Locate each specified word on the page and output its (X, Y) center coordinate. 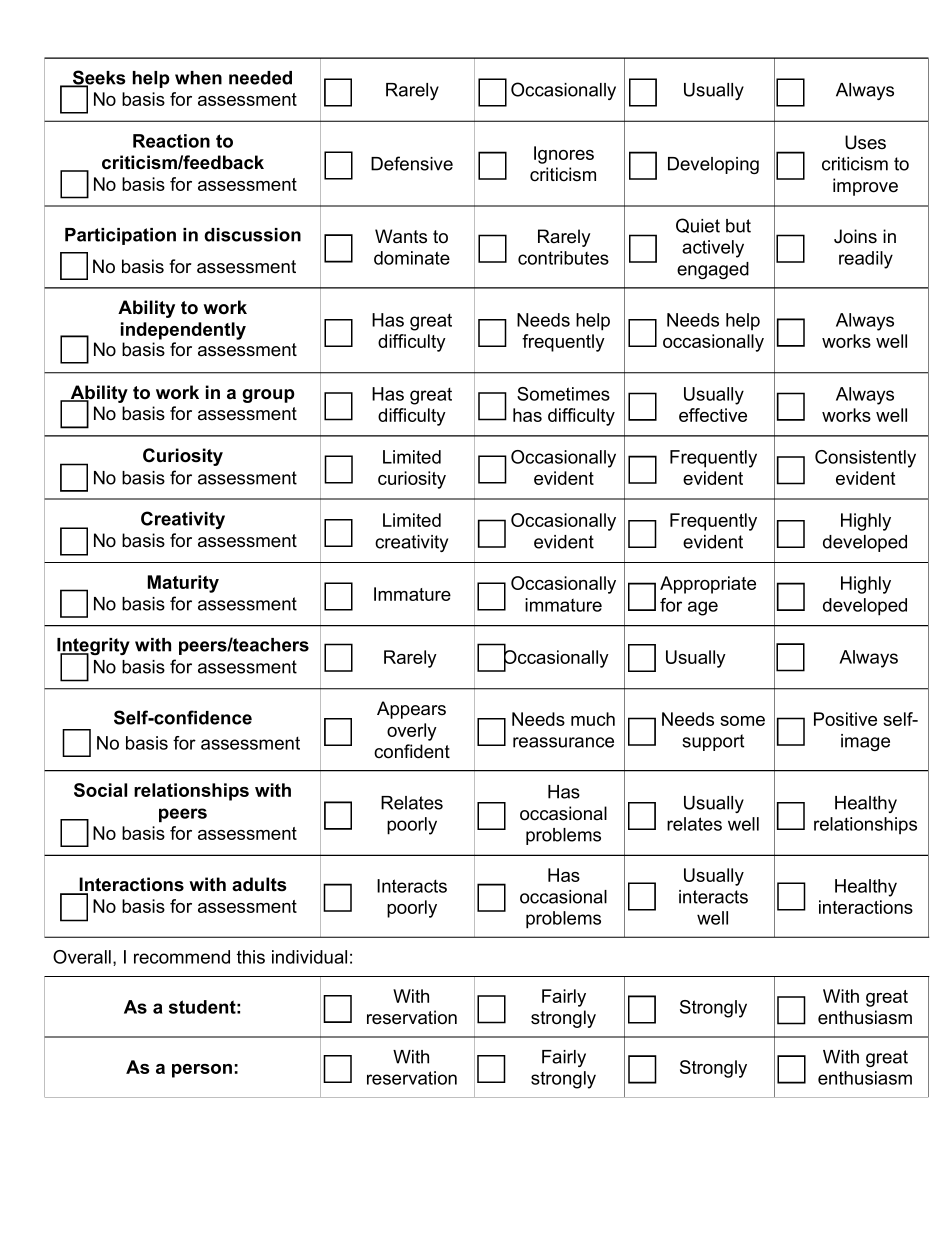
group (268, 396)
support (713, 742)
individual (309, 957)
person (202, 1071)
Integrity (93, 648)
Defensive (412, 163)
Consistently (865, 459)
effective (713, 415)
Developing (713, 165)
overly (412, 732)
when (198, 78)
